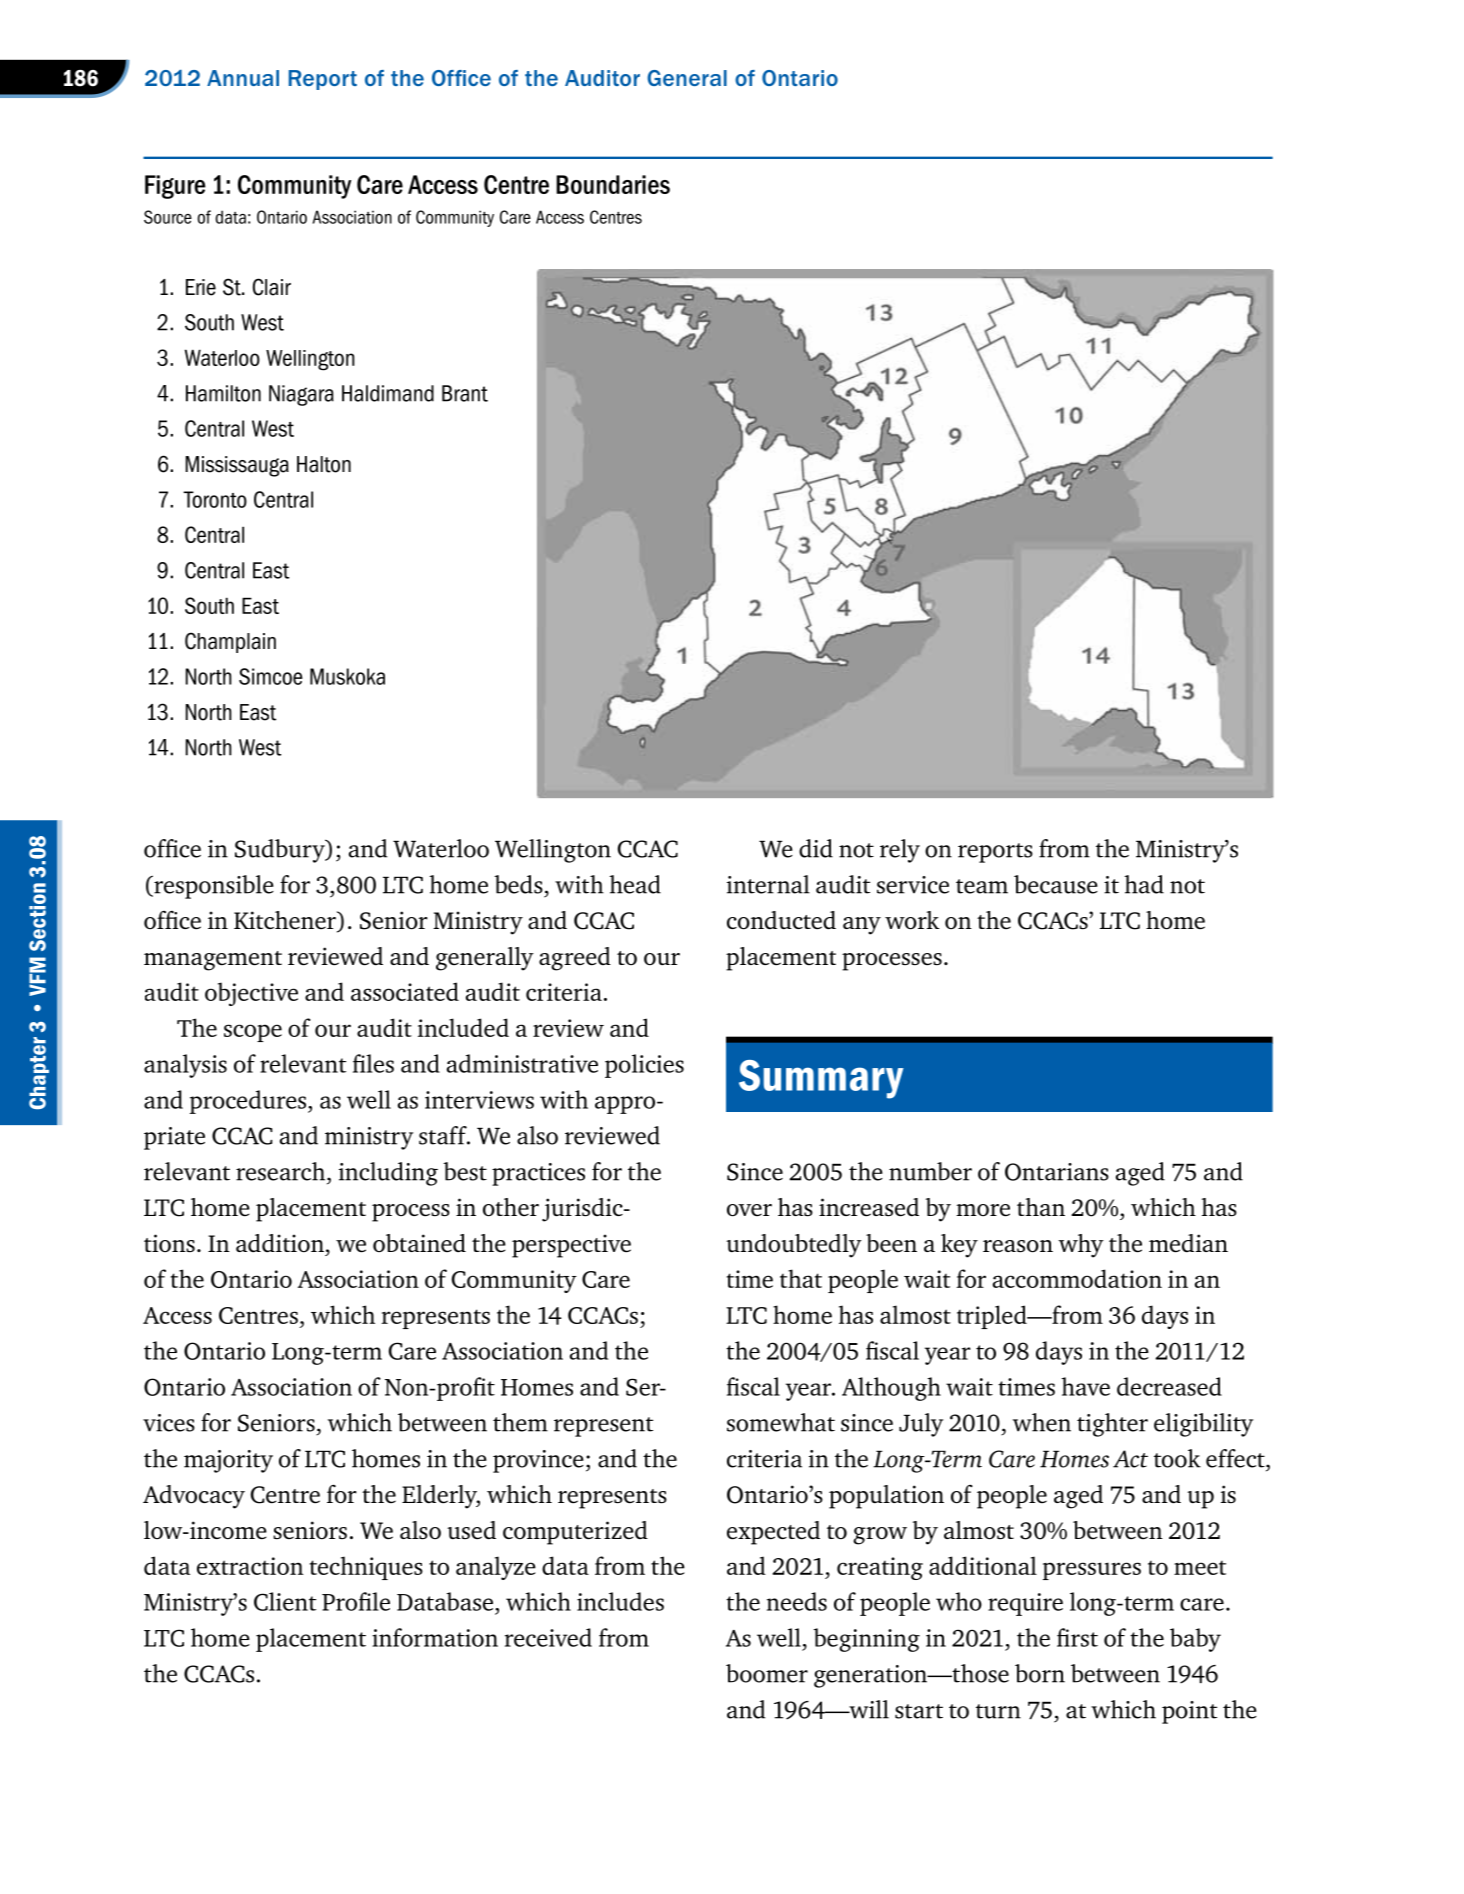 The image size is (1464, 1894). What do you see at coordinates (253, 1033) in the image?
I see `scope` at bounding box center [253, 1033].
